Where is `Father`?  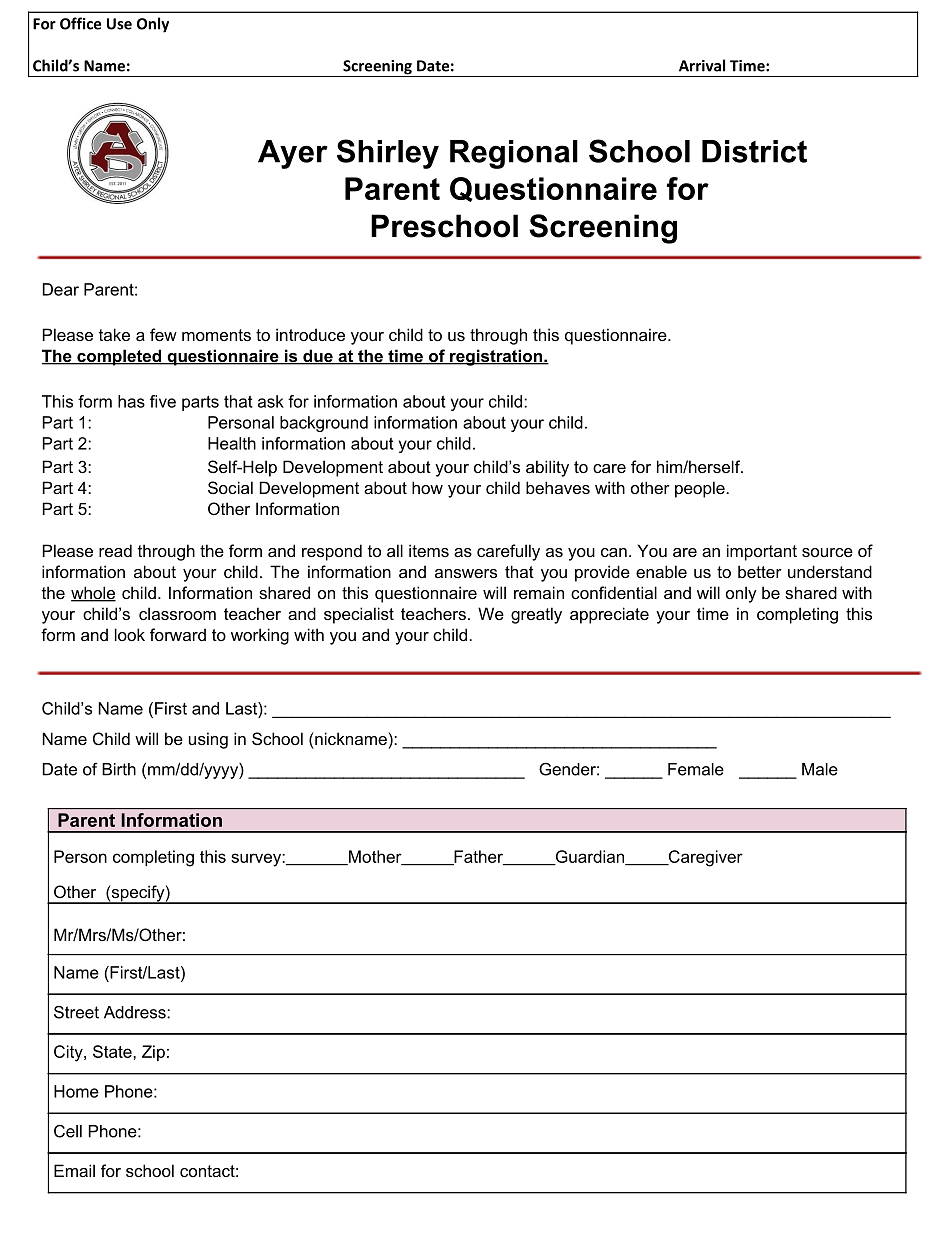 Father is located at coordinates (478, 858).
